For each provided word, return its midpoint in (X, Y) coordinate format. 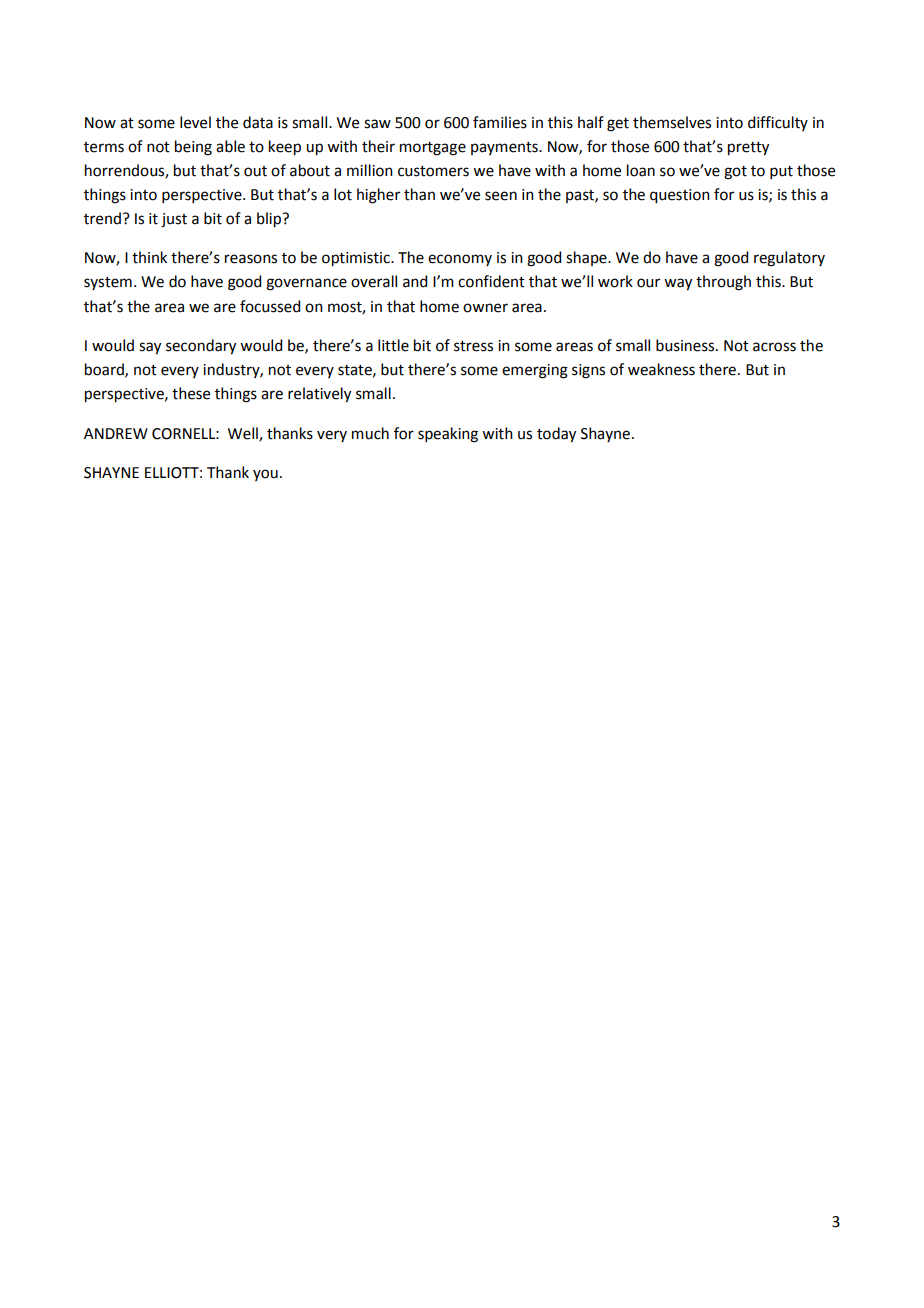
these (191, 393)
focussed (270, 306)
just (174, 220)
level (195, 122)
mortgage (433, 149)
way (678, 284)
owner (485, 308)
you (265, 475)
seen (501, 196)
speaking (448, 435)
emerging (535, 371)
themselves (672, 122)
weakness (661, 369)
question (680, 196)
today (556, 435)
